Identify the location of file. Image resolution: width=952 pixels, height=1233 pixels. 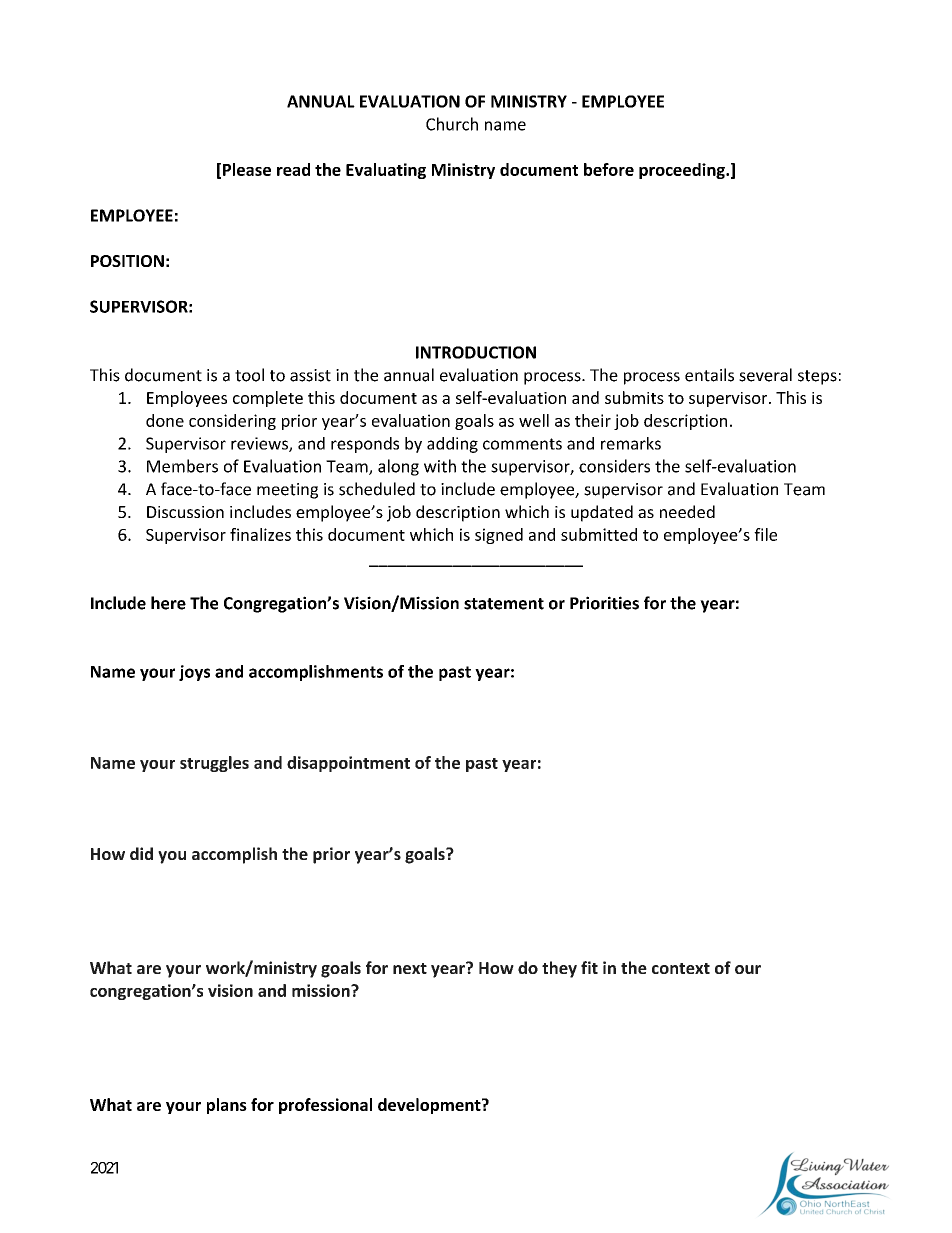
(765, 534).
